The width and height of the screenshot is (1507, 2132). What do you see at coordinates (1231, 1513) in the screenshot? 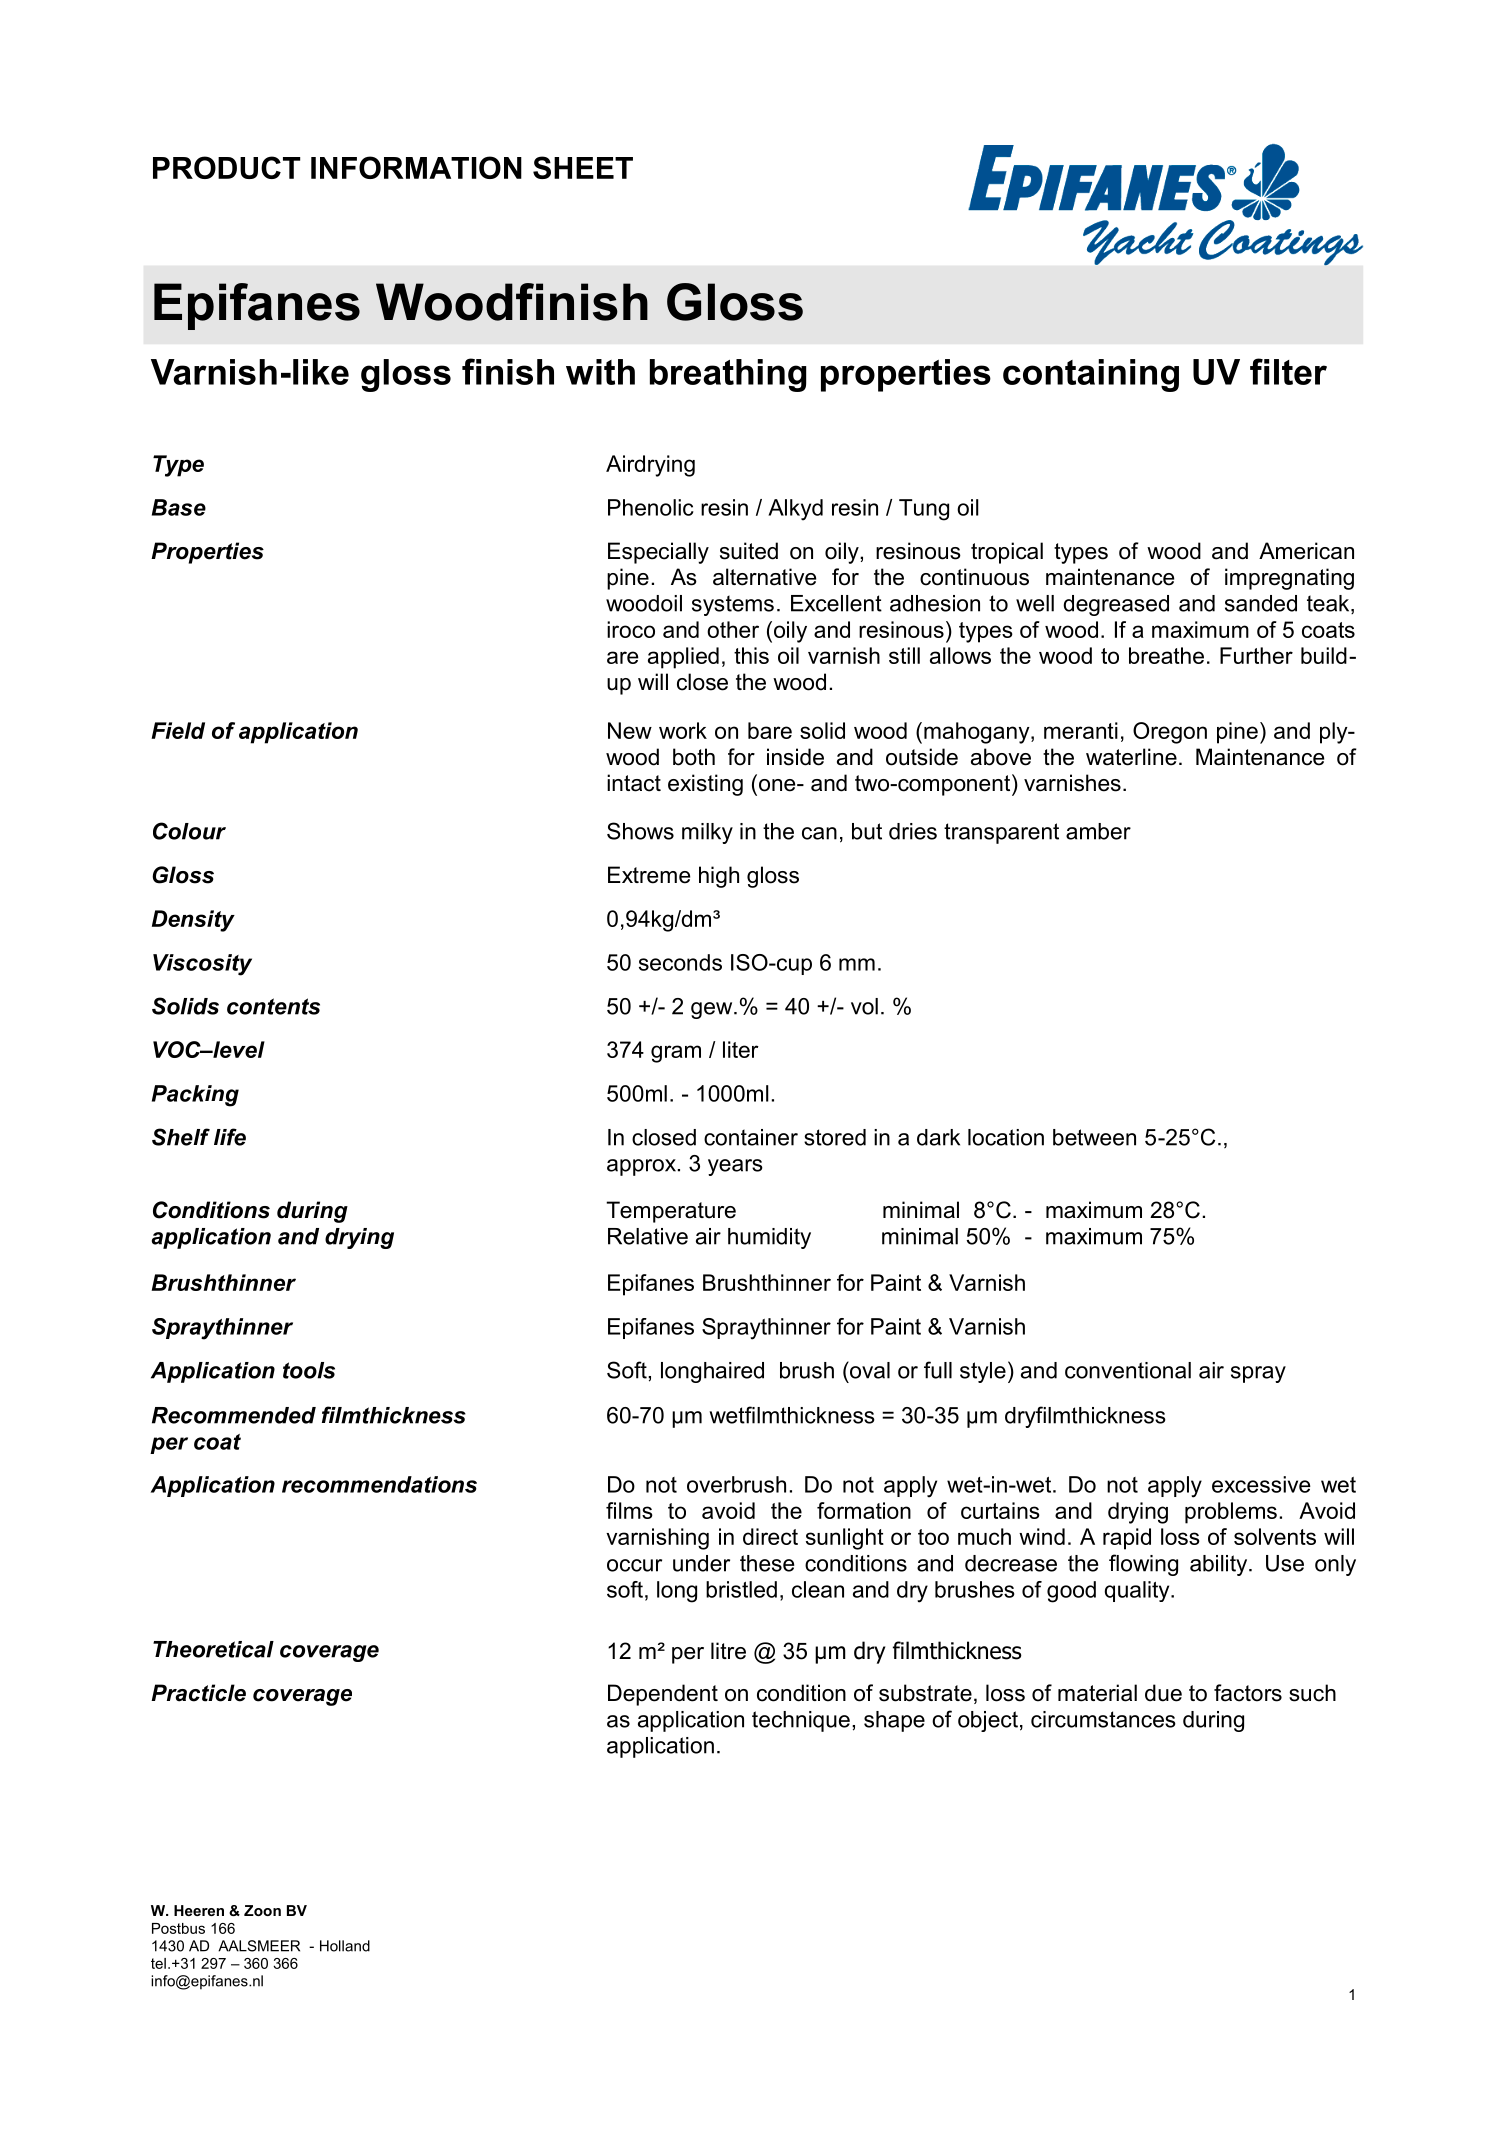
I see `problems` at bounding box center [1231, 1513].
